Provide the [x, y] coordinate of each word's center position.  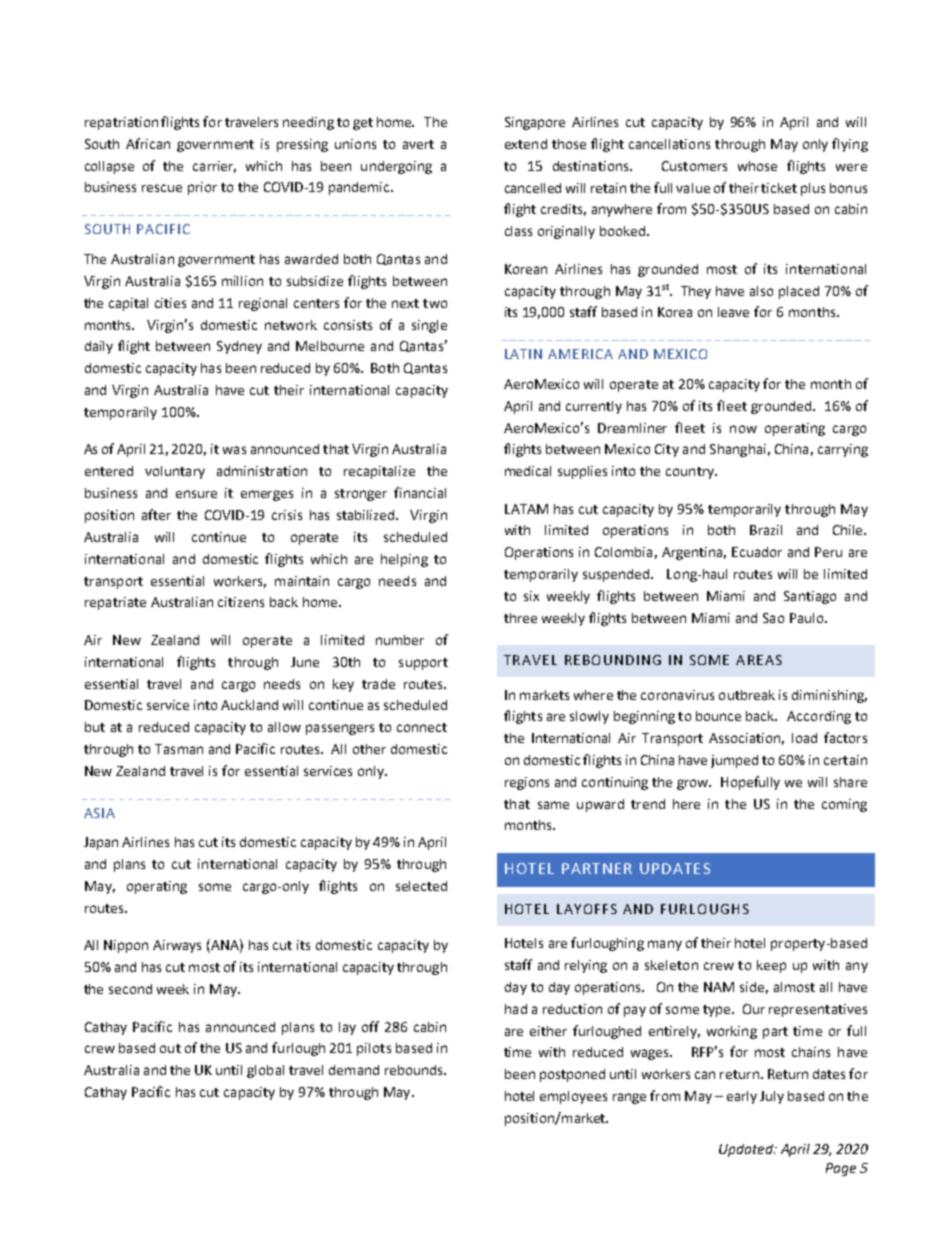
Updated [747, 1150]
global [265, 1071]
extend [526, 144]
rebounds [415, 1070]
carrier [214, 167]
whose [757, 166]
